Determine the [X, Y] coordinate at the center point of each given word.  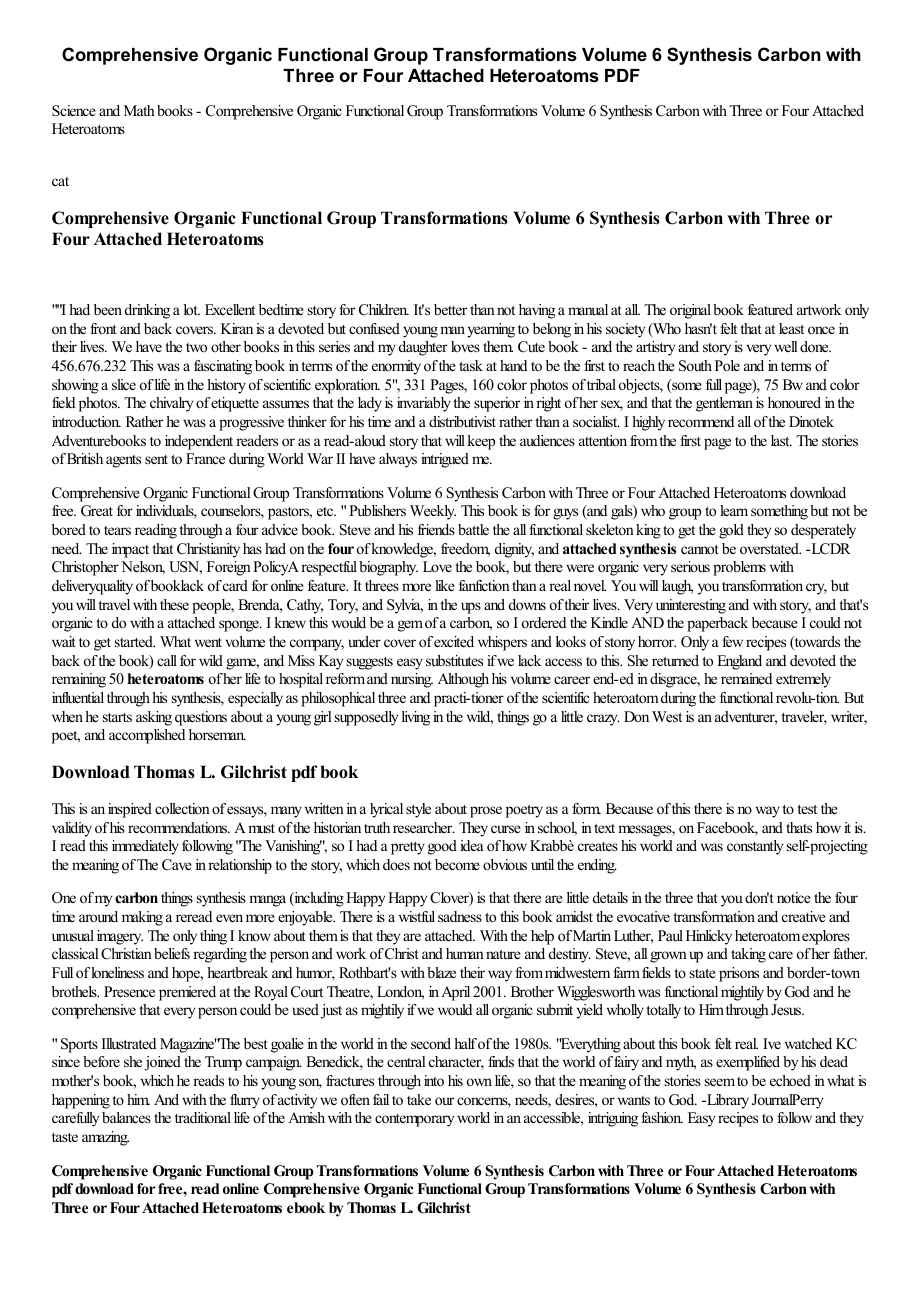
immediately [145, 847]
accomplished [147, 736]
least [791, 328]
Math [139, 110]
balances [126, 1117]
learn [734, 510]
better [450, 309]
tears [117, 530]
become [457, 864]
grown [668, 957]
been [108, 309]
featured [770, 309]
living [416, 718]
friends [436, 529]
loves [465, 346]
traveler [804, 718]
